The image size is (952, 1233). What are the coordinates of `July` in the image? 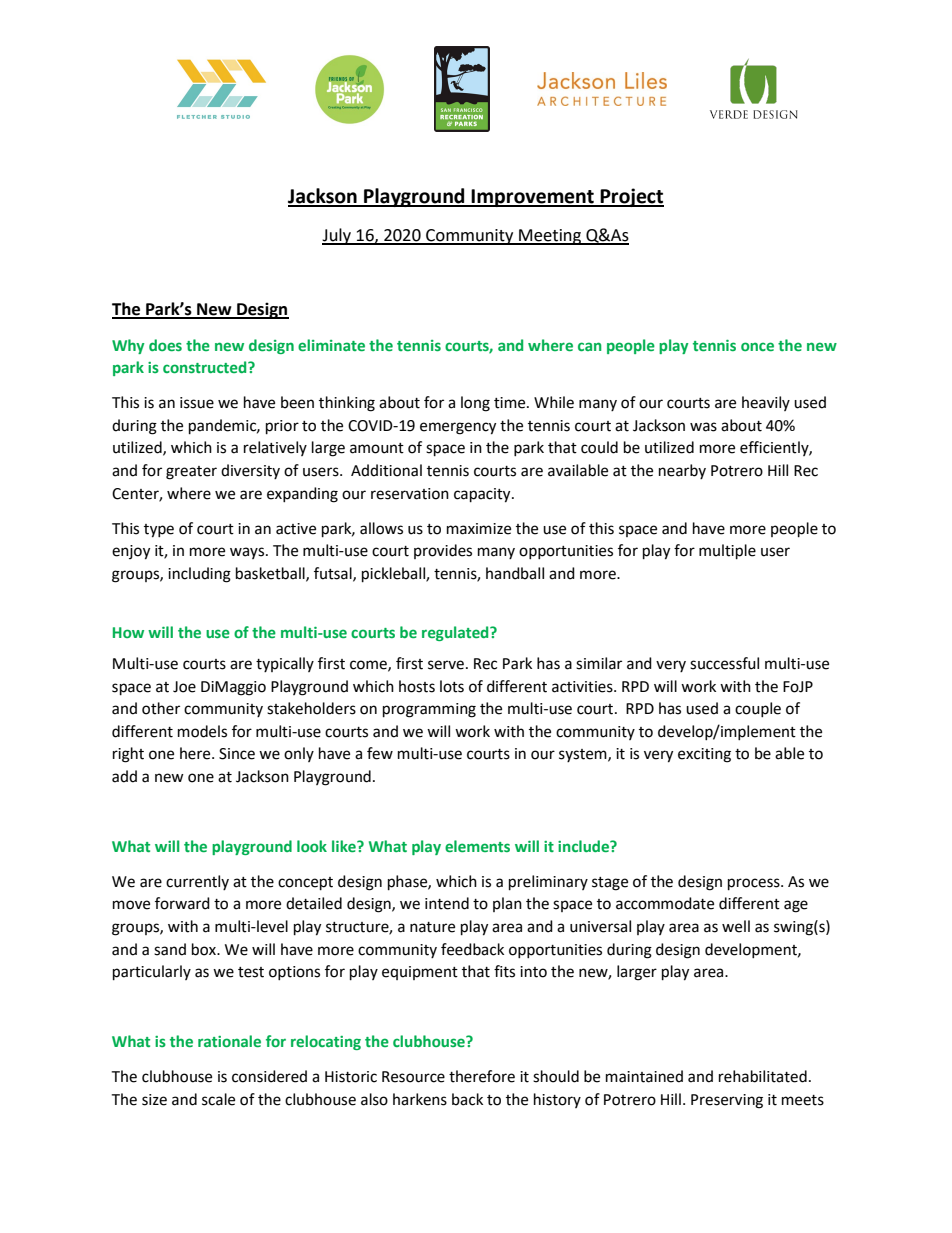 It's located at (338, 236).
